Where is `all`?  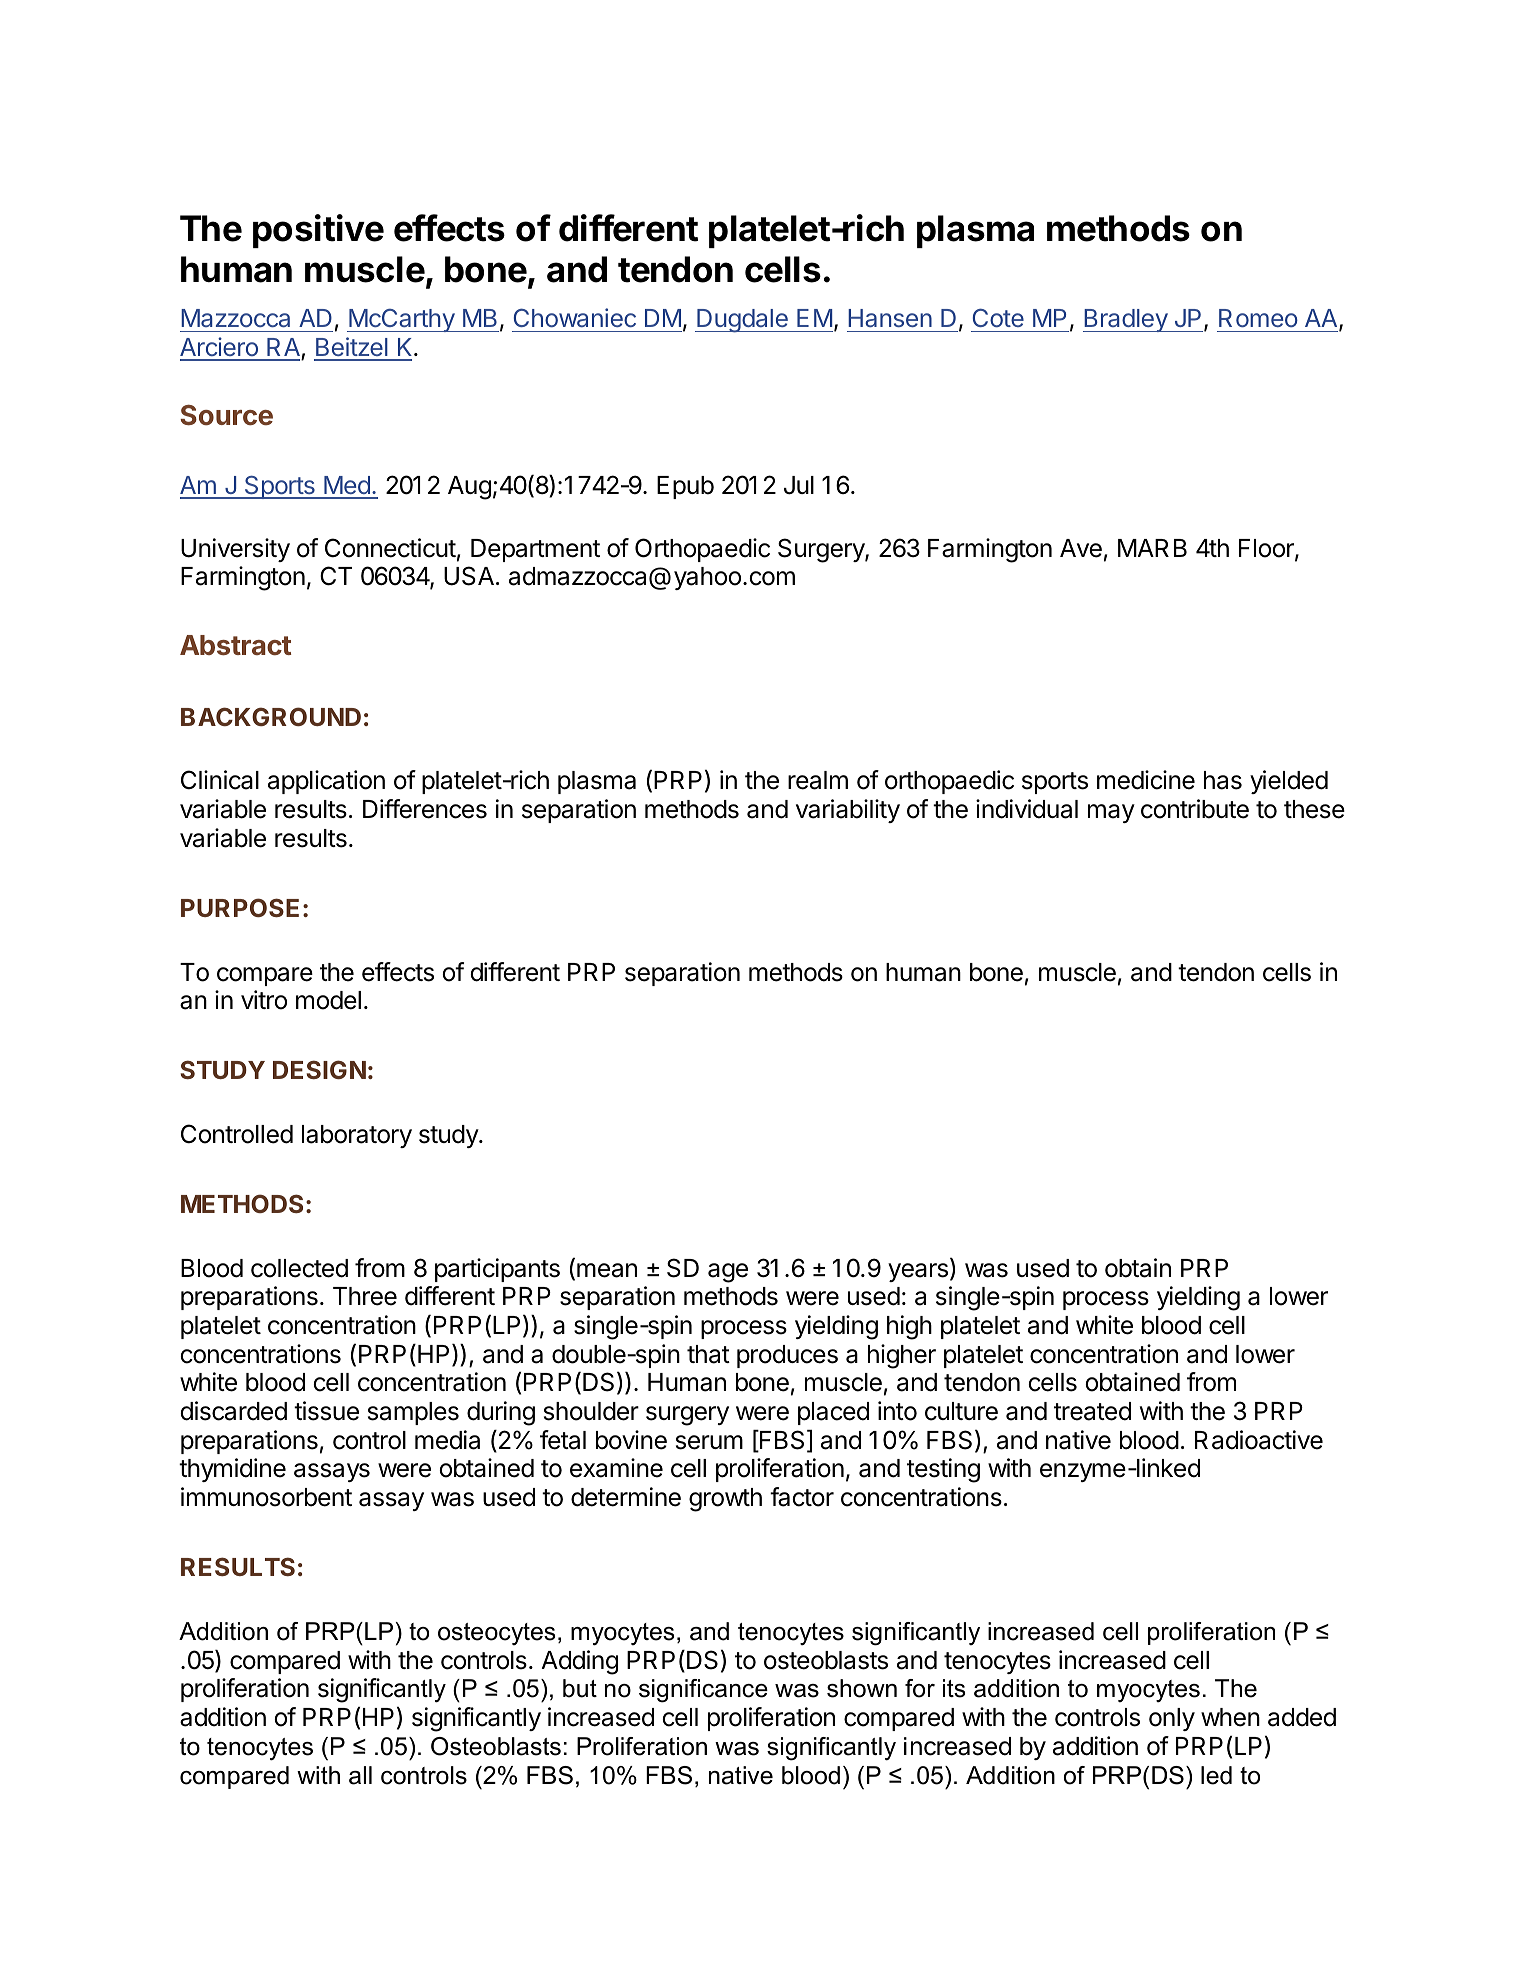 all is located at coordinates (360, 1775).
